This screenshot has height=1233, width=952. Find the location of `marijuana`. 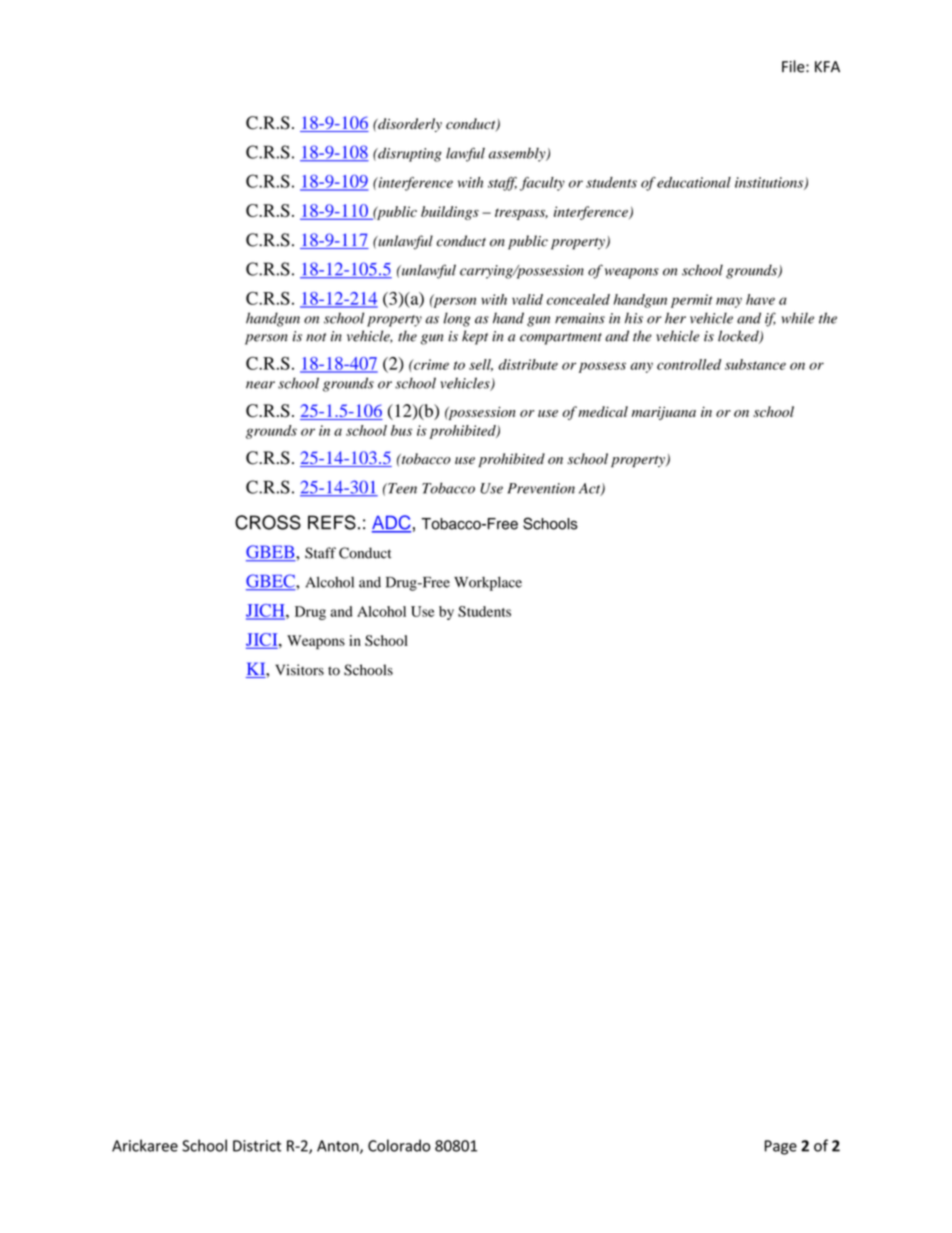

marijuana is located at coordinates (664, 413).
